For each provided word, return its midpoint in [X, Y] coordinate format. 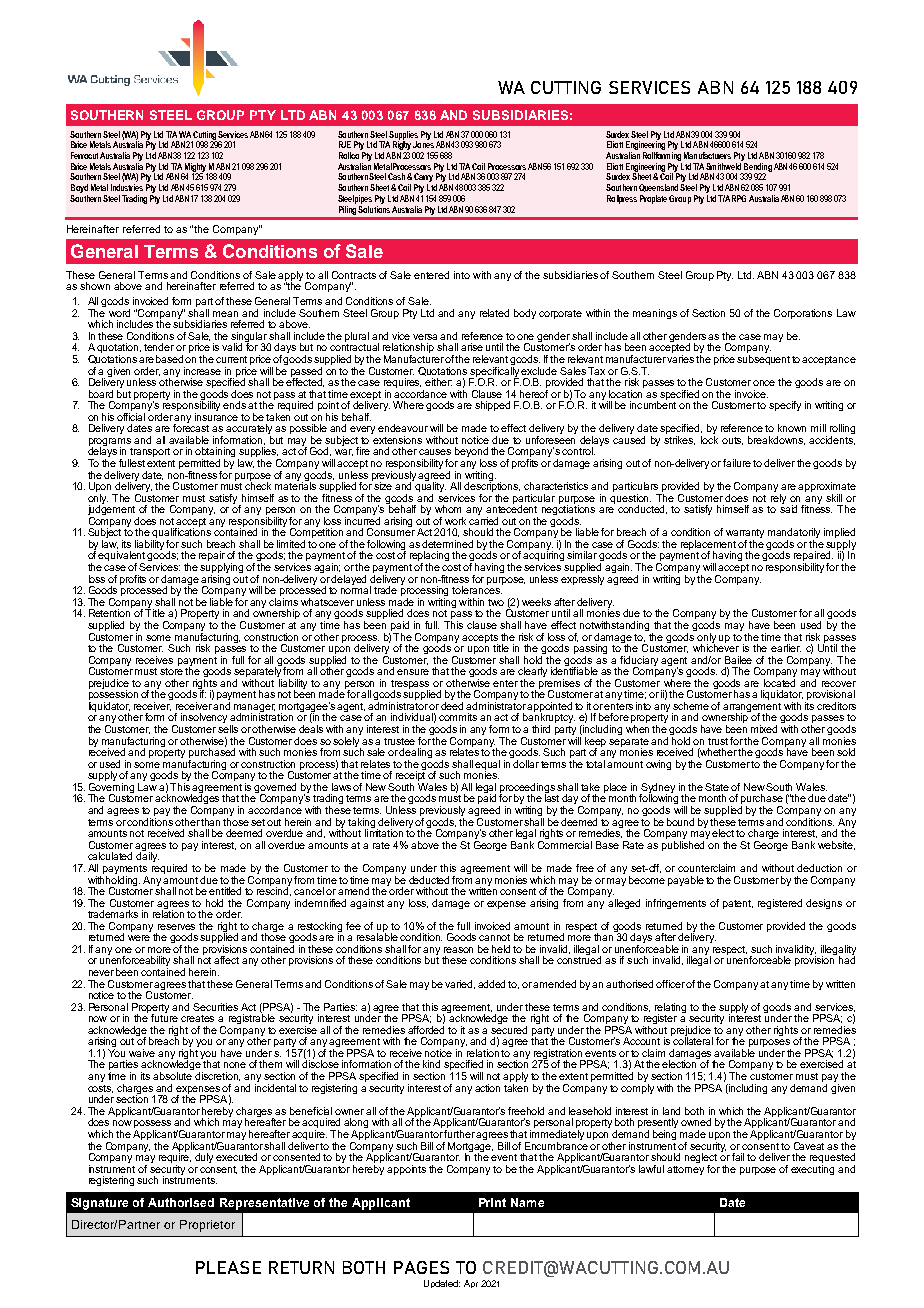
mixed [764, 729]
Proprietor [207, 1226]
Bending [757, 168]
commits [458, 717]
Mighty [195, 168]
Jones [423, 143]
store [171, 670]
